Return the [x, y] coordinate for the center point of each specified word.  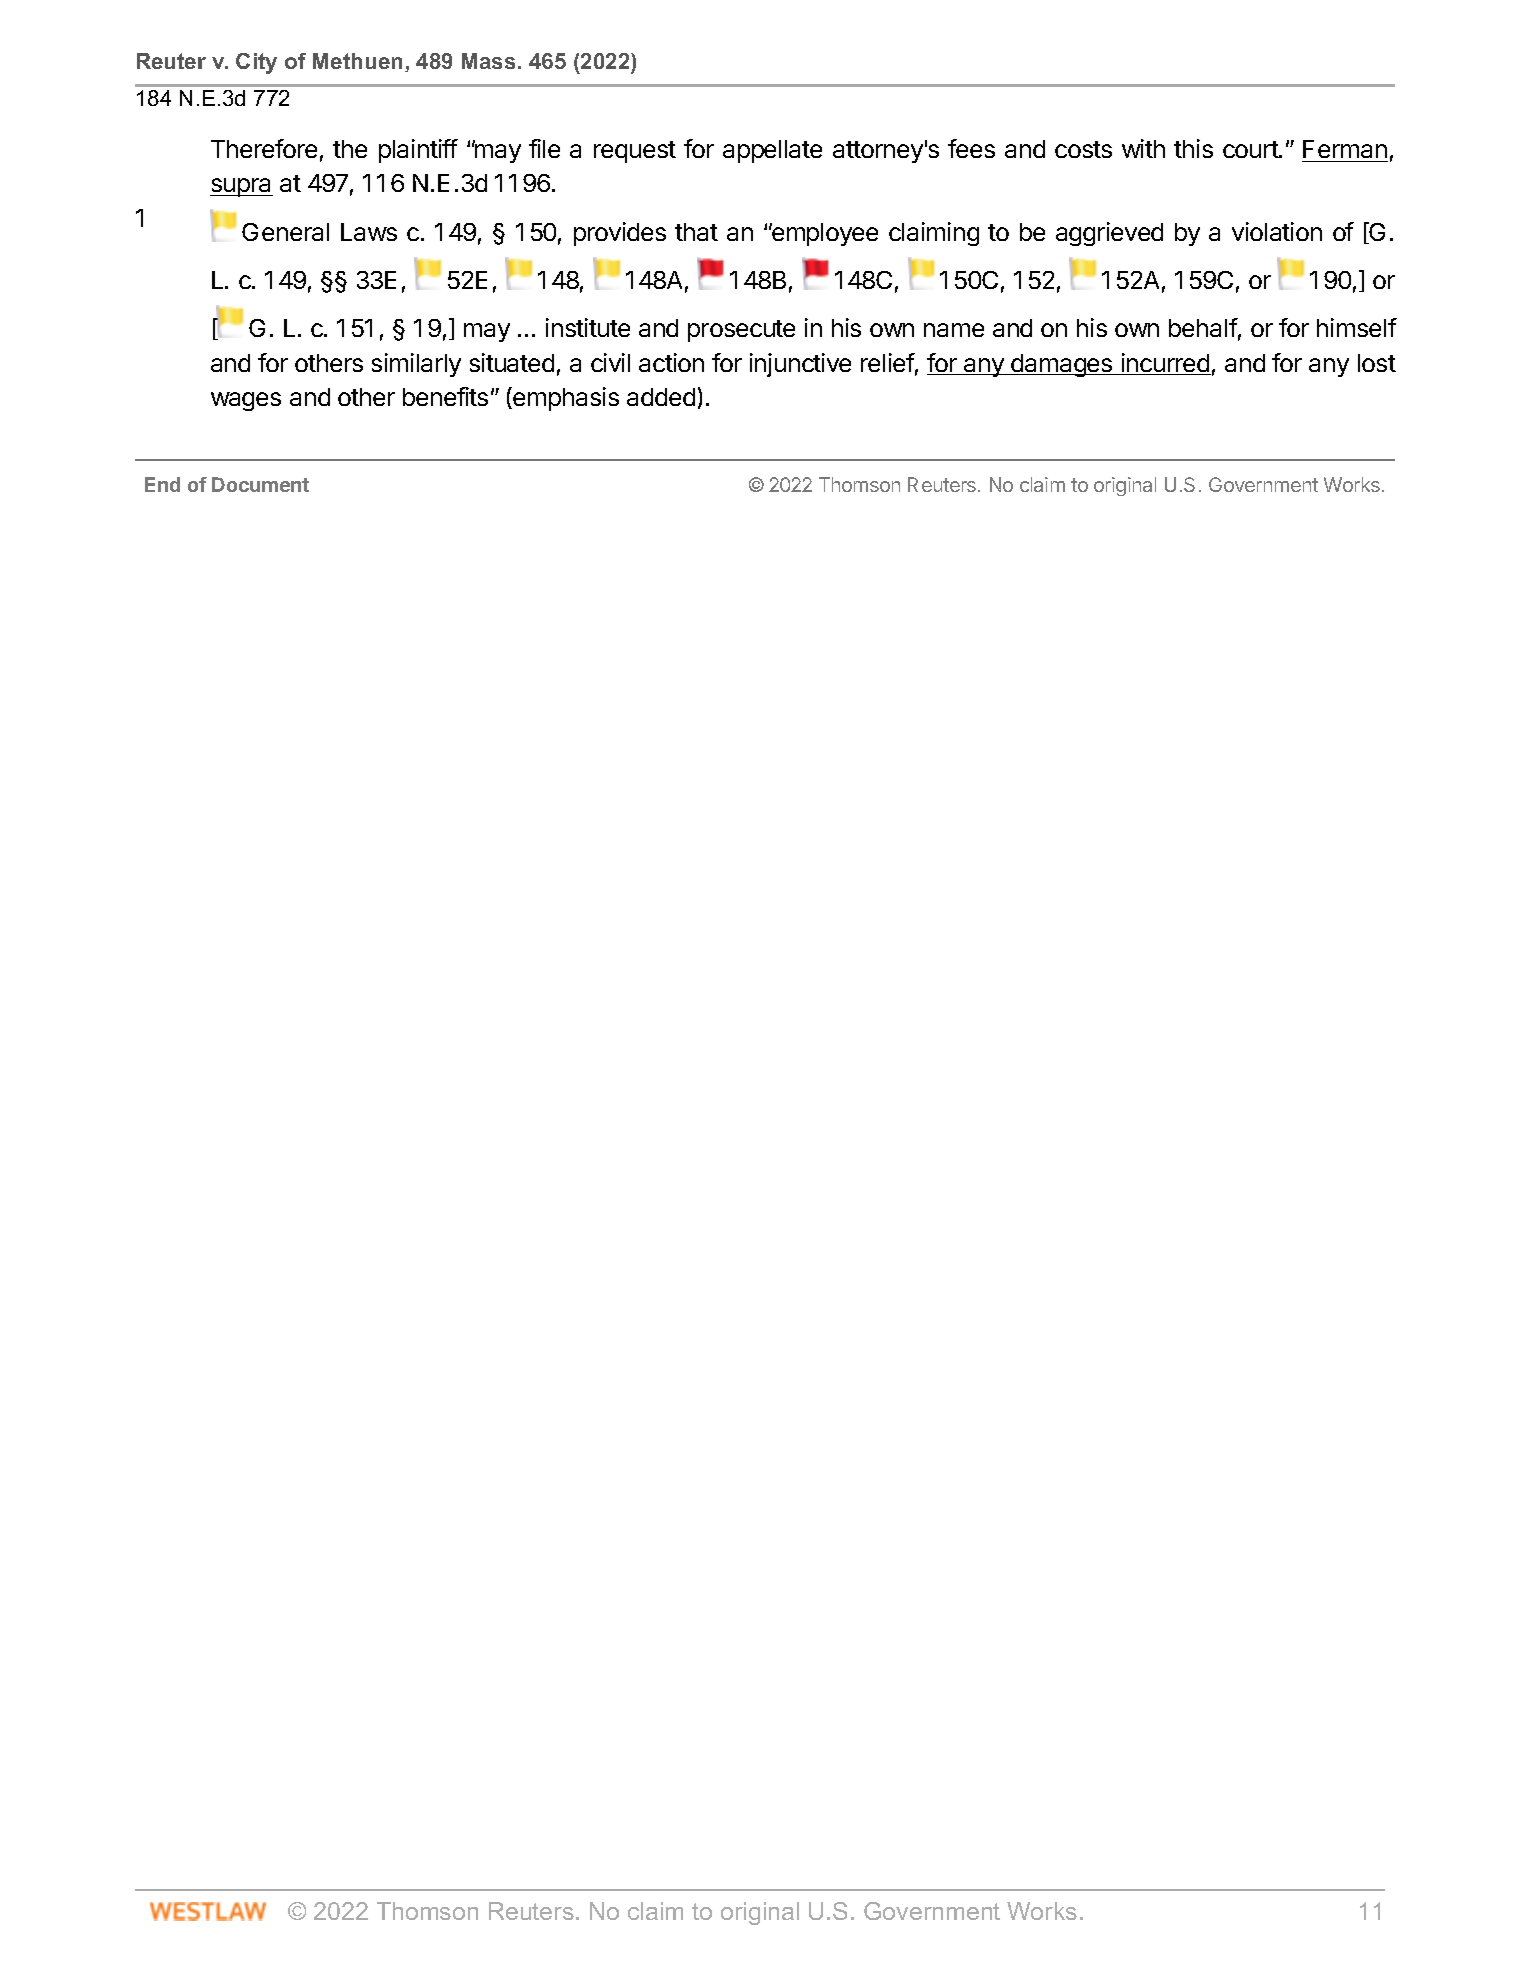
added [661, 397]
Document [260, 484]
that [696, 232]
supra [241, 187]
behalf [1203, 327]
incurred [1165, 364]
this [1193, 148]
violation [1277, 231]
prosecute [741, 331]
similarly [416, 365]
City [256, 63]
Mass [488, 61]
